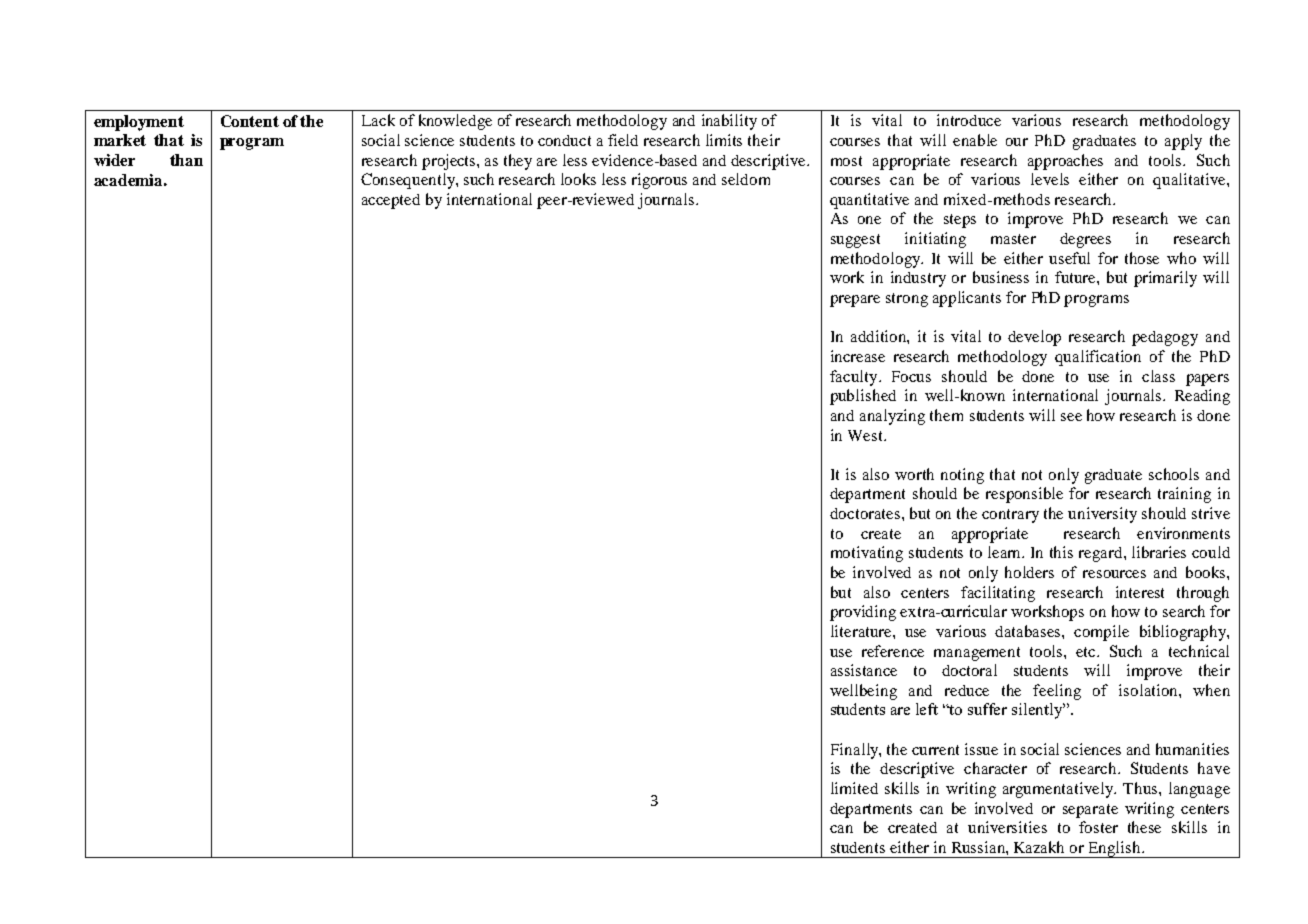  I want to click on responsible, so click(1024, 495).
